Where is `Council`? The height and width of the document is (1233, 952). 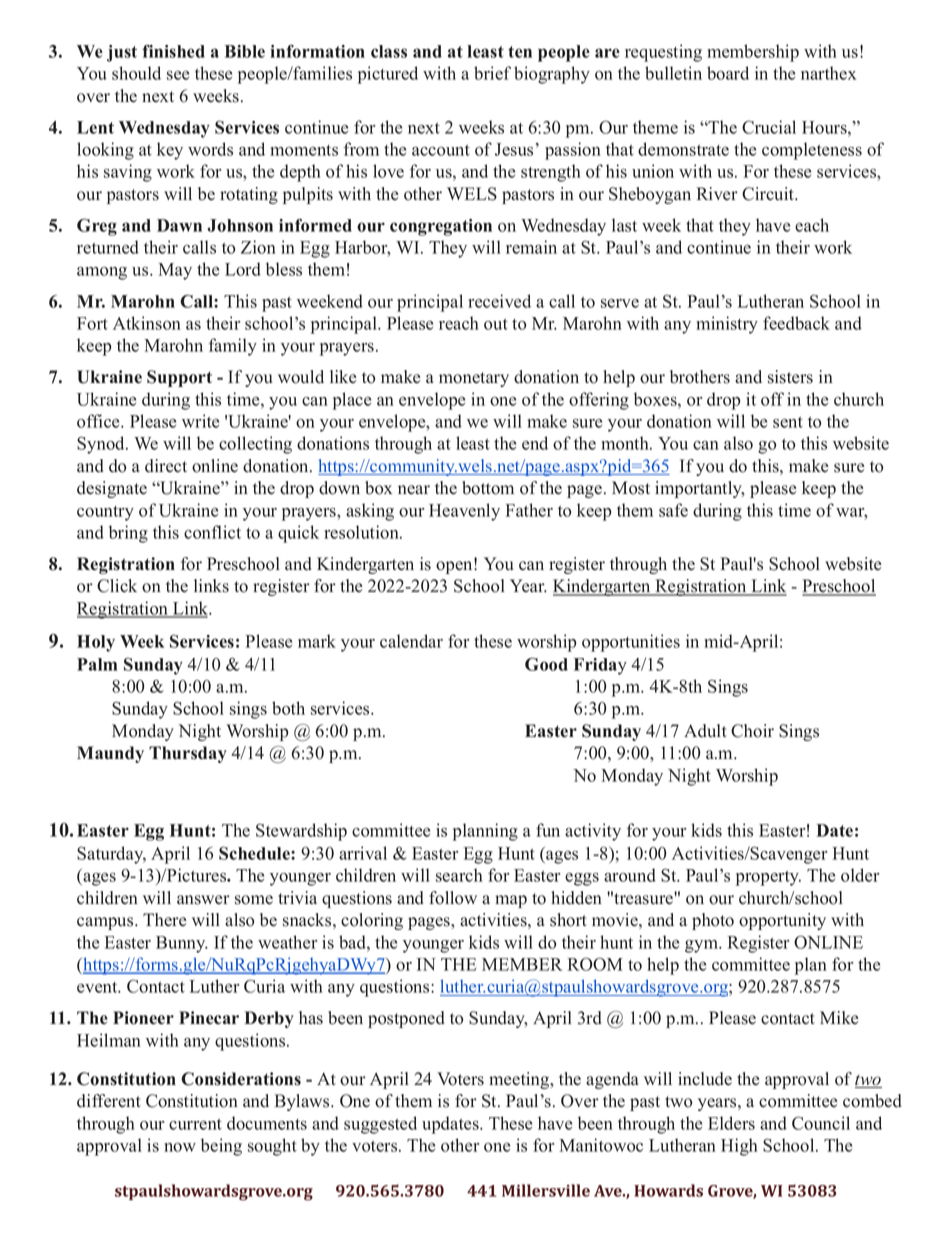 Council is located at coordinates (821, 1123).
